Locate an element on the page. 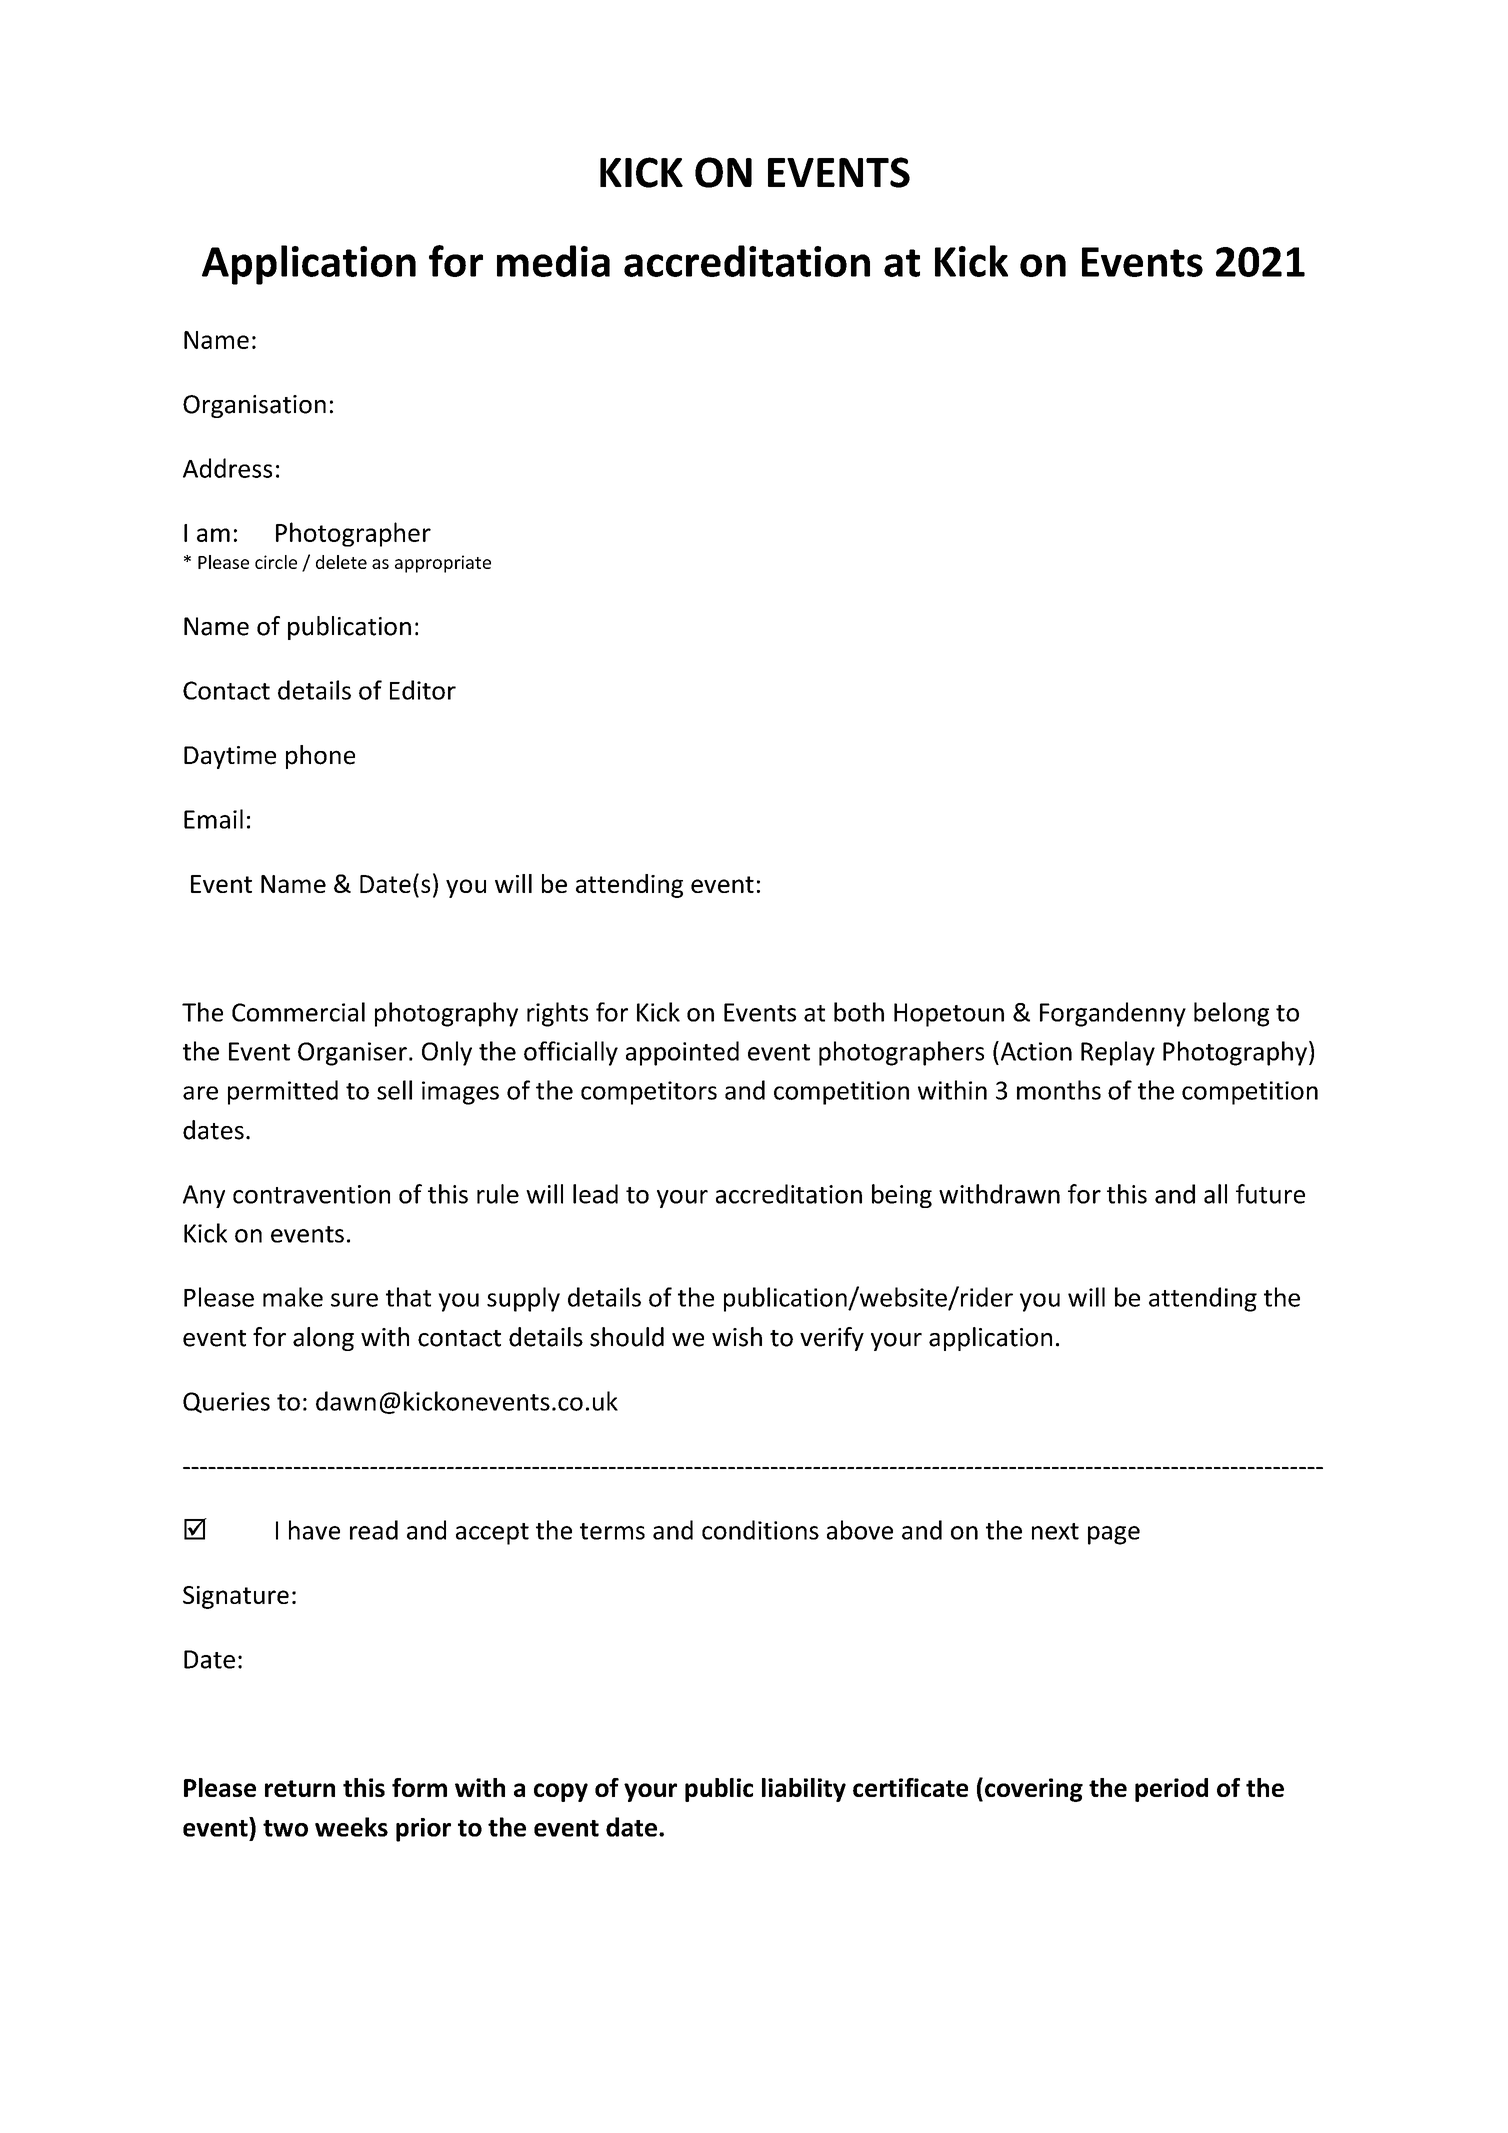  Organiser is located at coordinates (352, 1054).
